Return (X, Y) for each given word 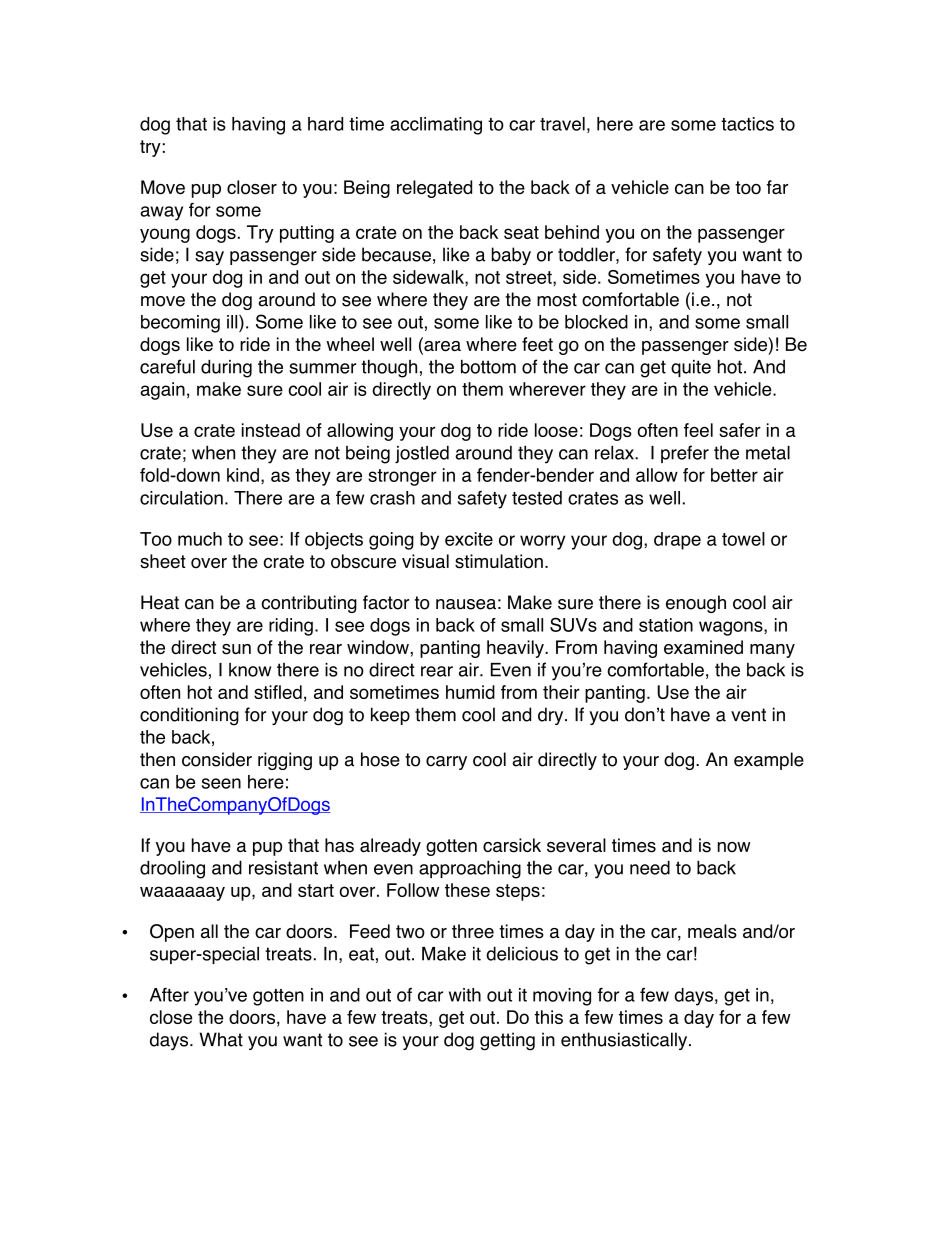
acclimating (436, 126)
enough (696, 604)
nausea (466, 604)
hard (325, 124)
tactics (747, 124)
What (221, 1039)
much (200, 539)
